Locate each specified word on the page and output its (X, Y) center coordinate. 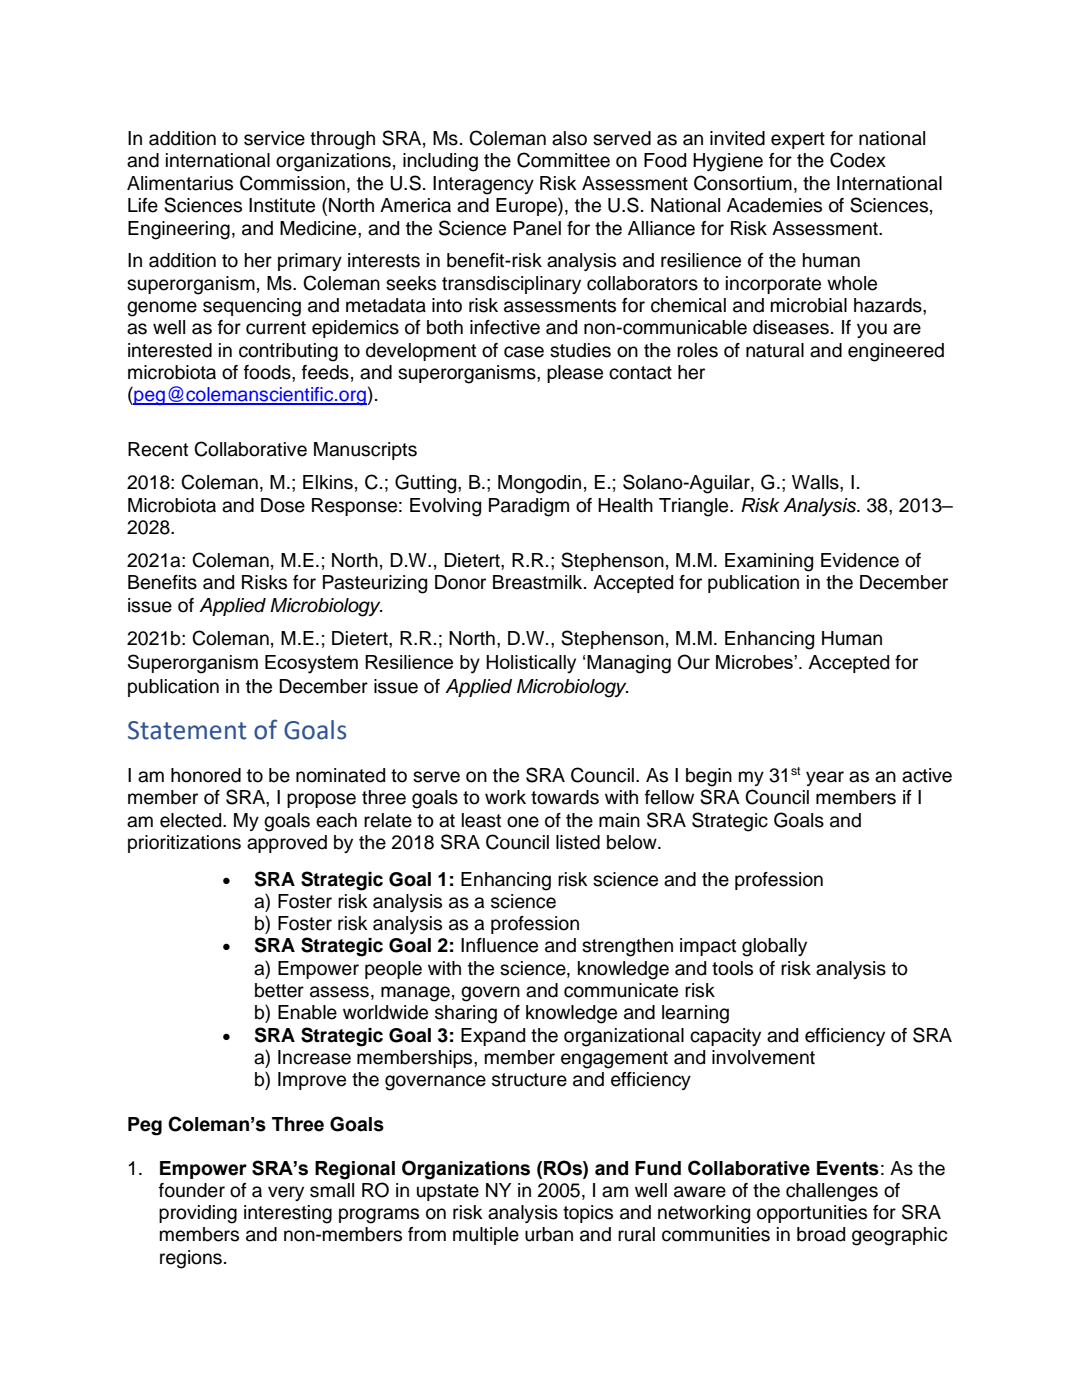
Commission (292, 183)
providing (198, 1214)
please (575, 374)
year (825, 778)
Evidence (860, 560)
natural (775, 350)
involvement (763, 1057)
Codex (858, 160)
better (279, 990)
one (523, 822)
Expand (493, 1037)
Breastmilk (539, 582)
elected (192, 820)
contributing (288, 352)
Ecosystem (311, 664)
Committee (563, 160)
